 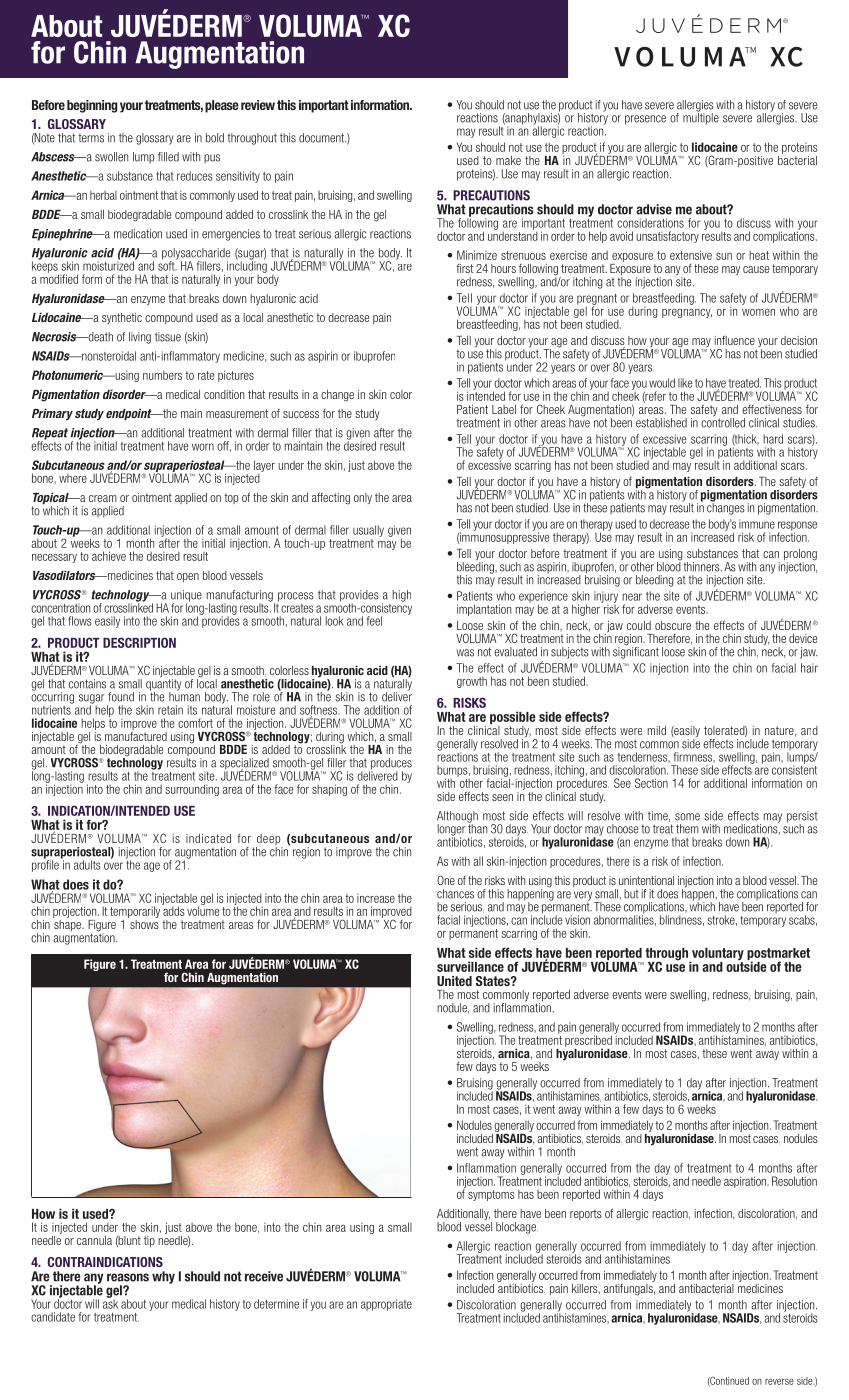 What do you see at coordinates (508, 160) in the document?
I see `make` at bounding box center [508, 160].
